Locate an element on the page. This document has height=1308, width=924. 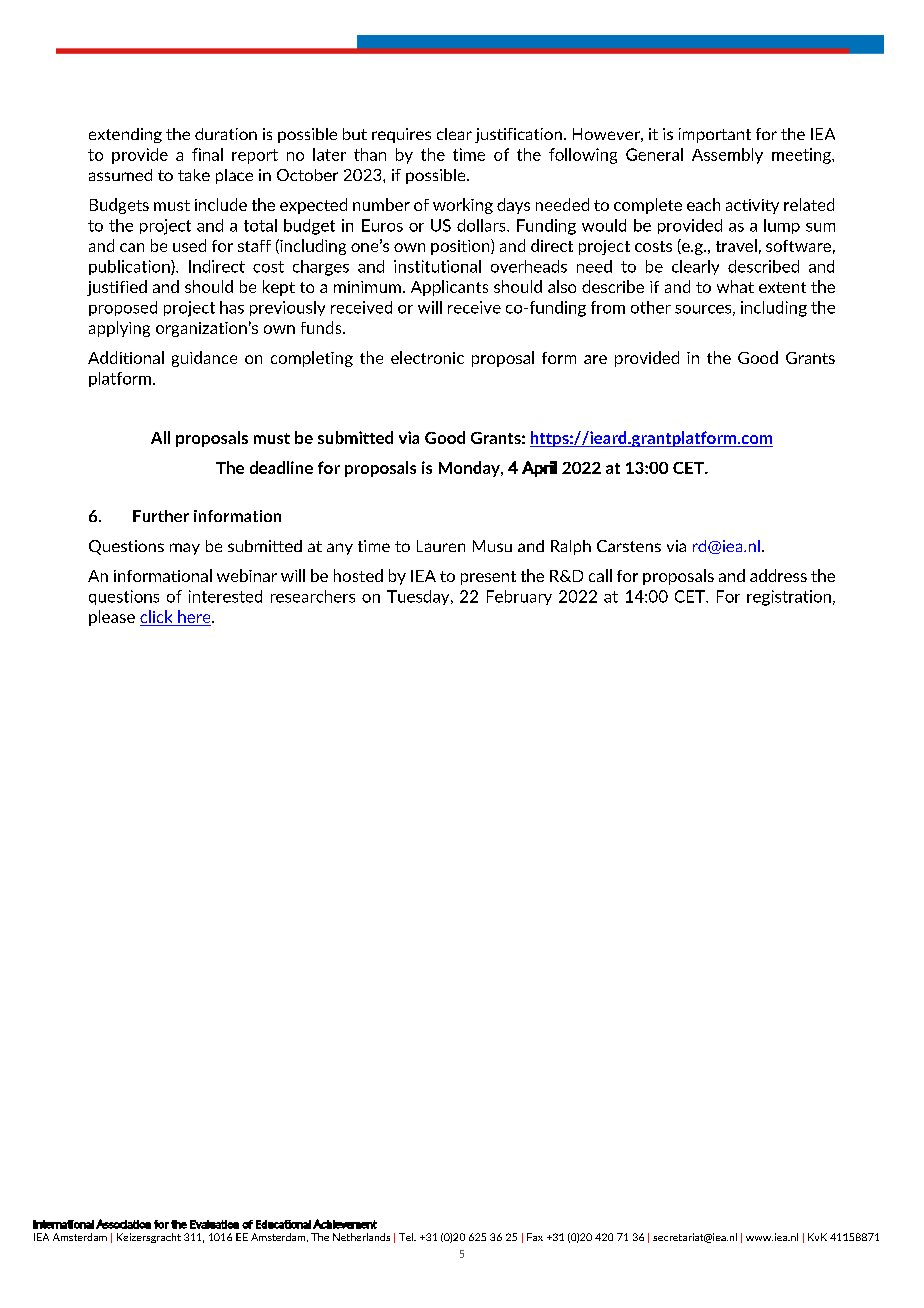
Assembly is located at coordinates (727, 156).
